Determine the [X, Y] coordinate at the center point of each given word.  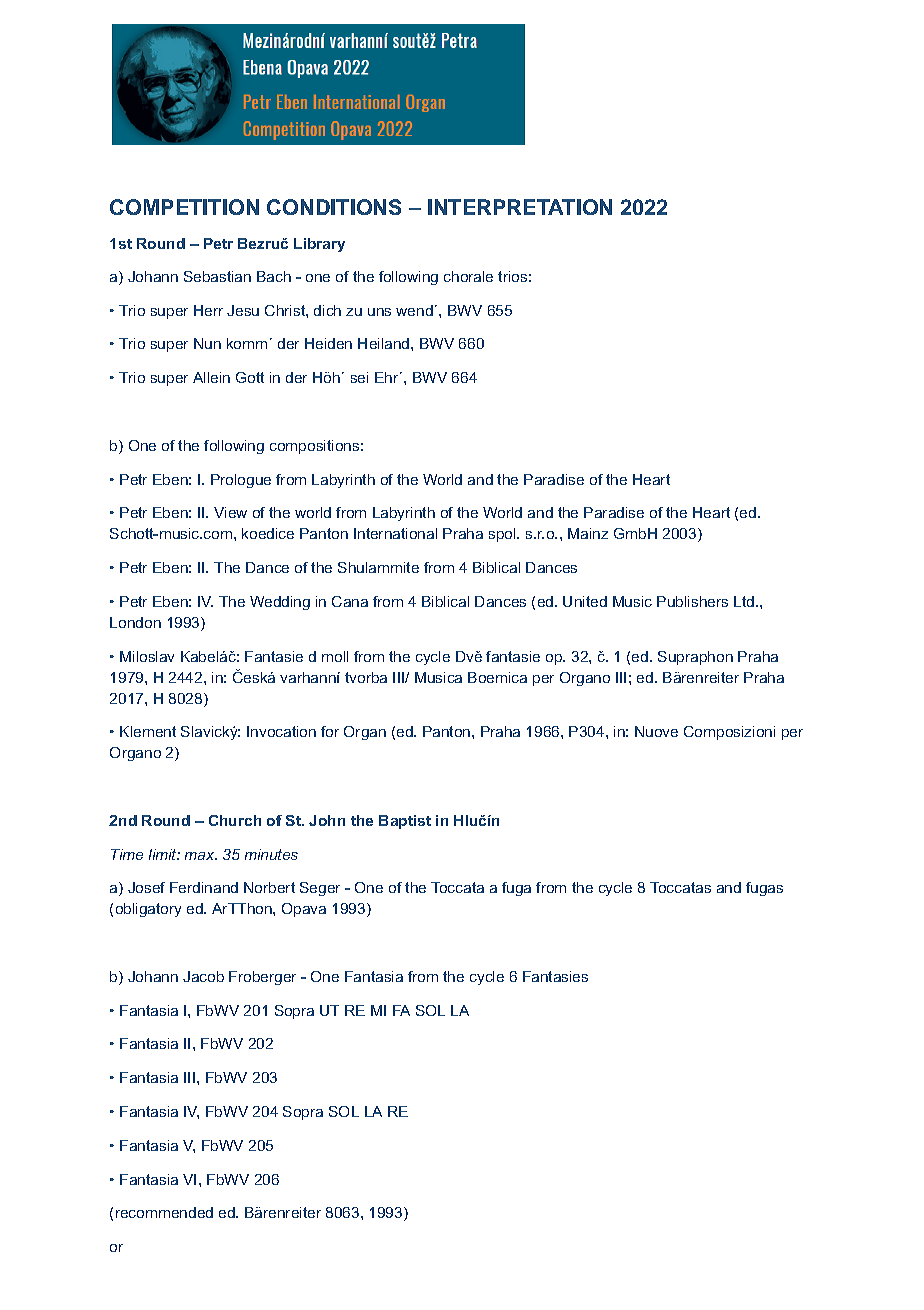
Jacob [203, 976]
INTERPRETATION [520, 207]
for [330, 731]
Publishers [692, 601]
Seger [320, 889]
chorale [468, 276]
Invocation [281, 731]
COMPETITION [184, 207]
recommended [164, 1212]
